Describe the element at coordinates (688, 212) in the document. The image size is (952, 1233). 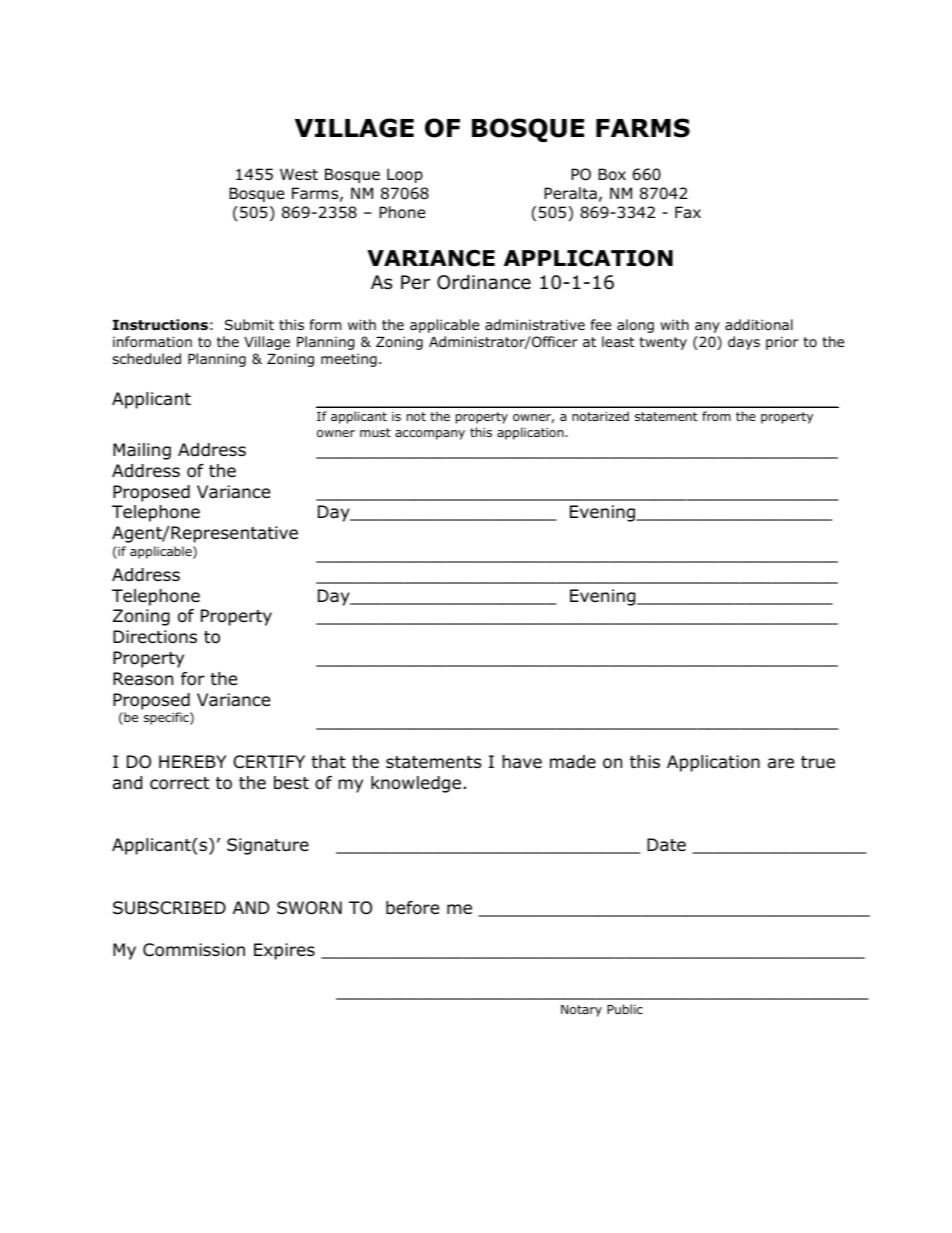
I see `Fax` at that location.
